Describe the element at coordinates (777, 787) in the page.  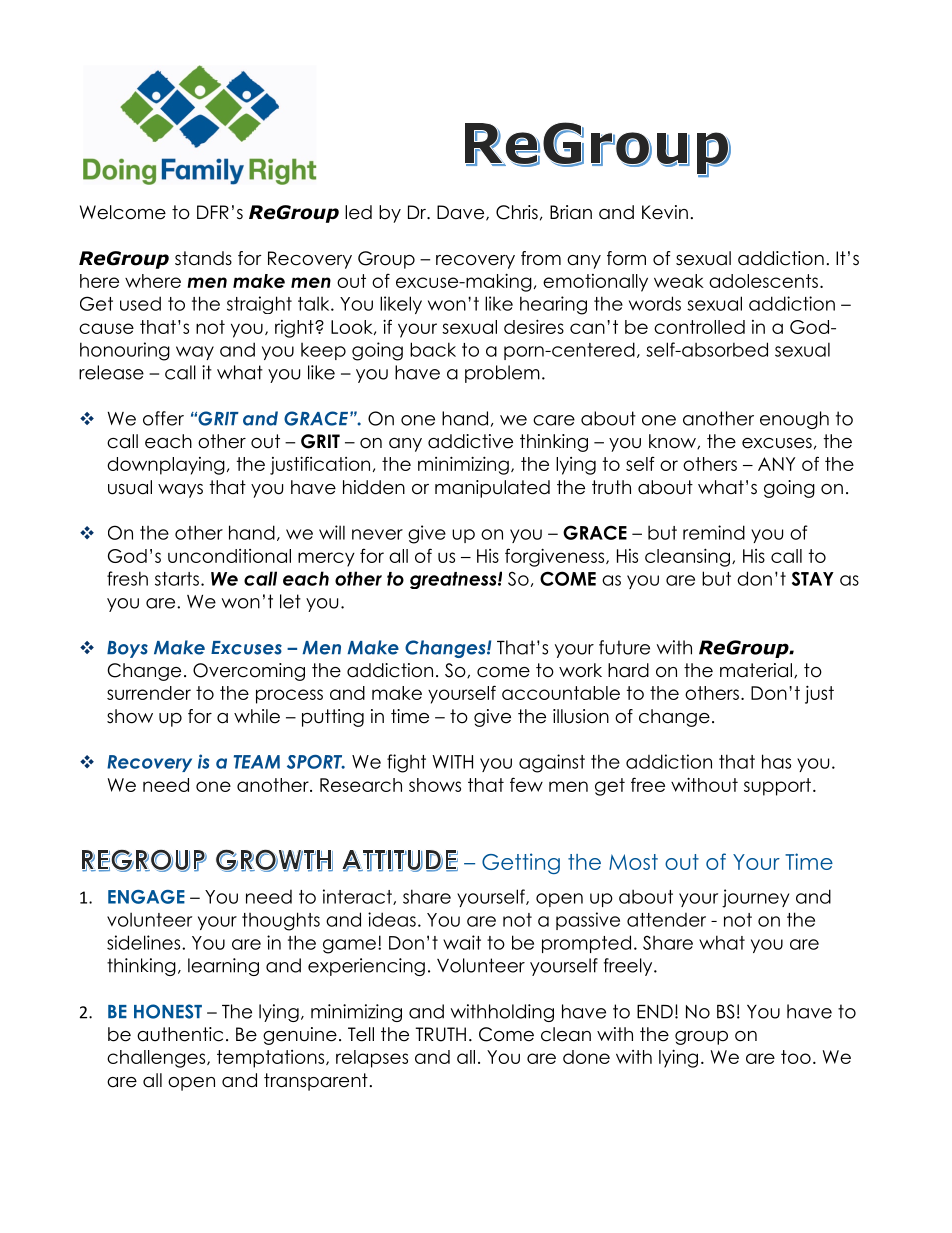
I see `support` at that location.
